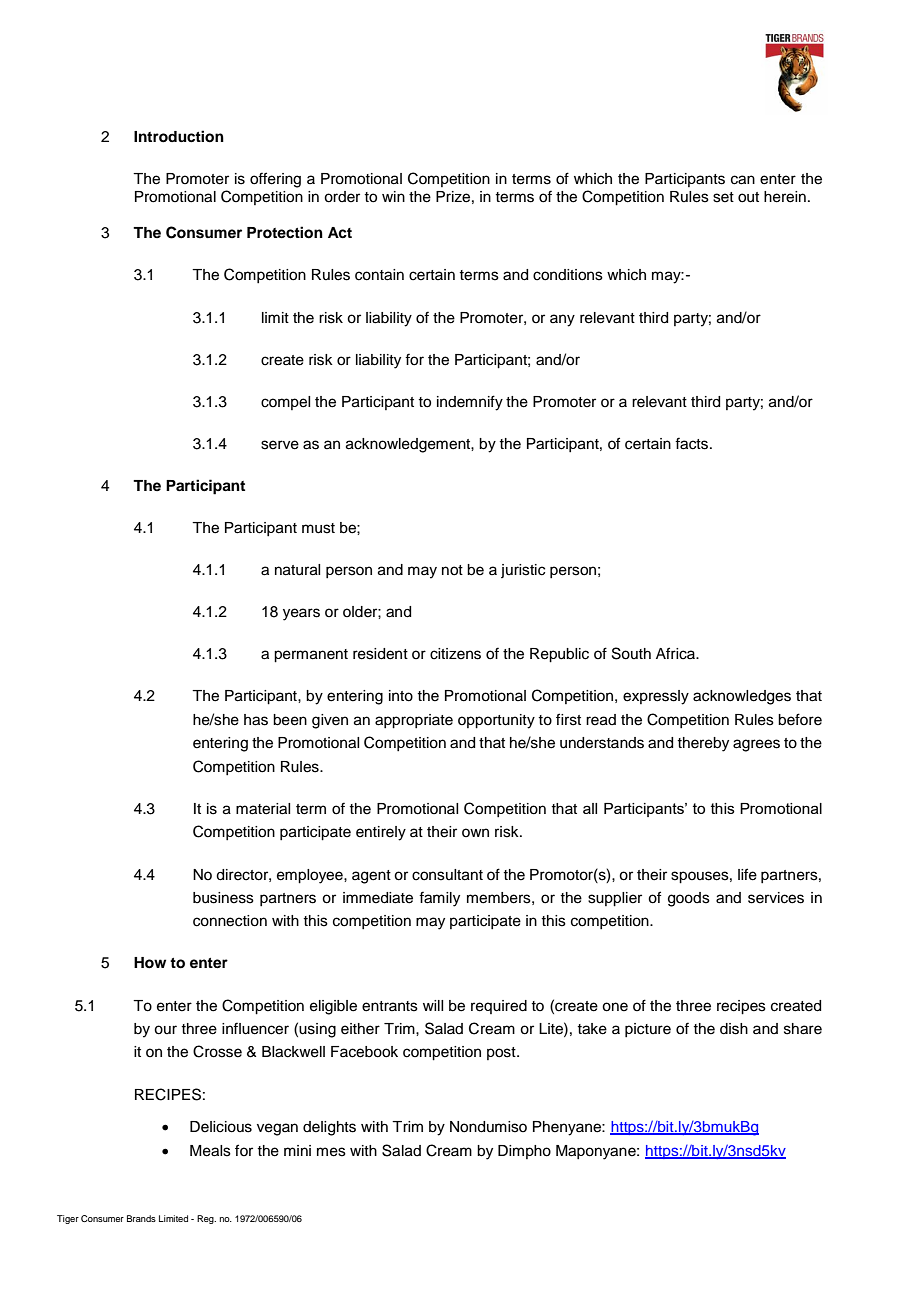 The image size is (924, 1308). Describe the element at coordinates (331, 1152) in the image. I see `mes` at that location.
